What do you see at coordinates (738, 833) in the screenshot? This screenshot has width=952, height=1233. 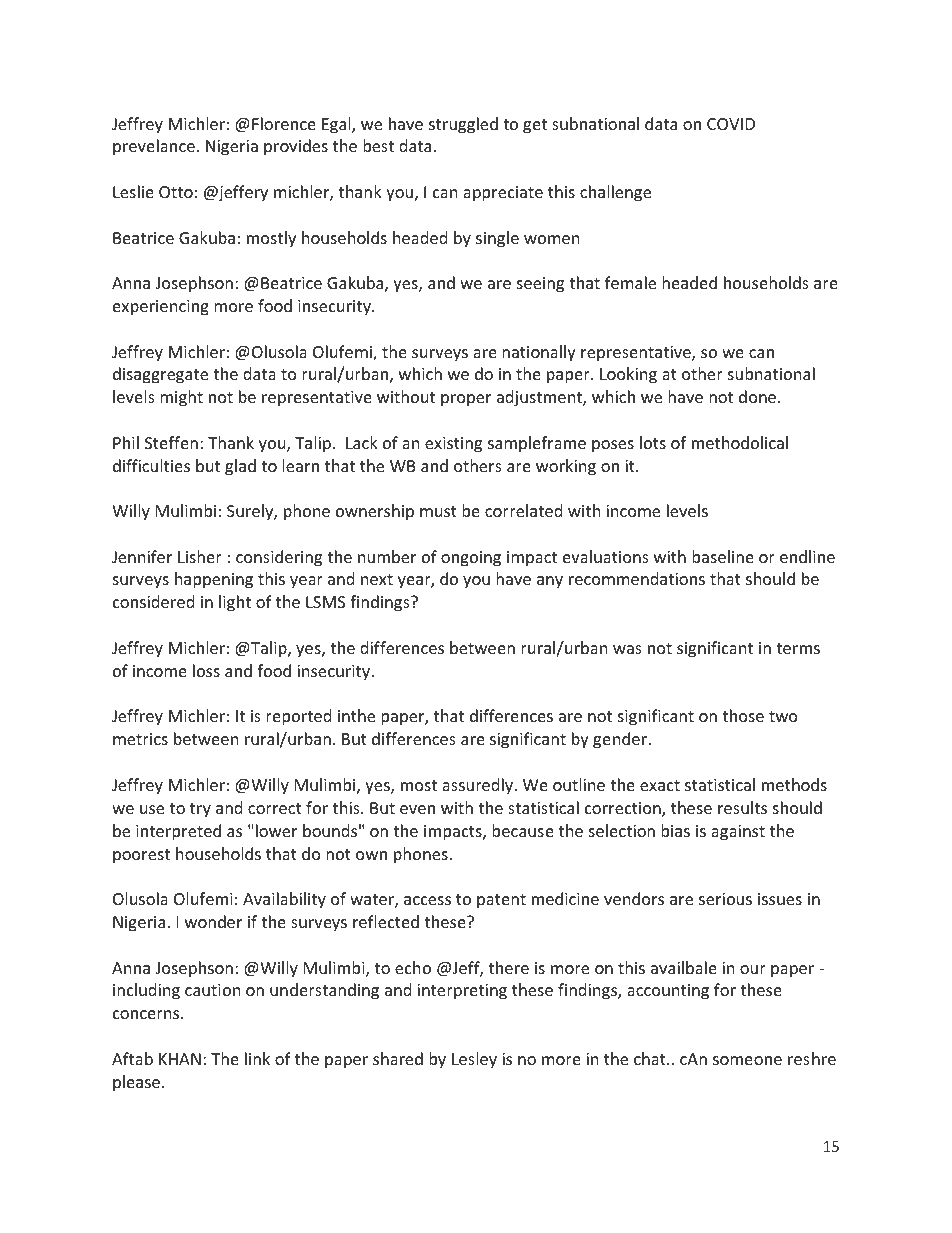 I see `against` at bounding box center [738, 833].
